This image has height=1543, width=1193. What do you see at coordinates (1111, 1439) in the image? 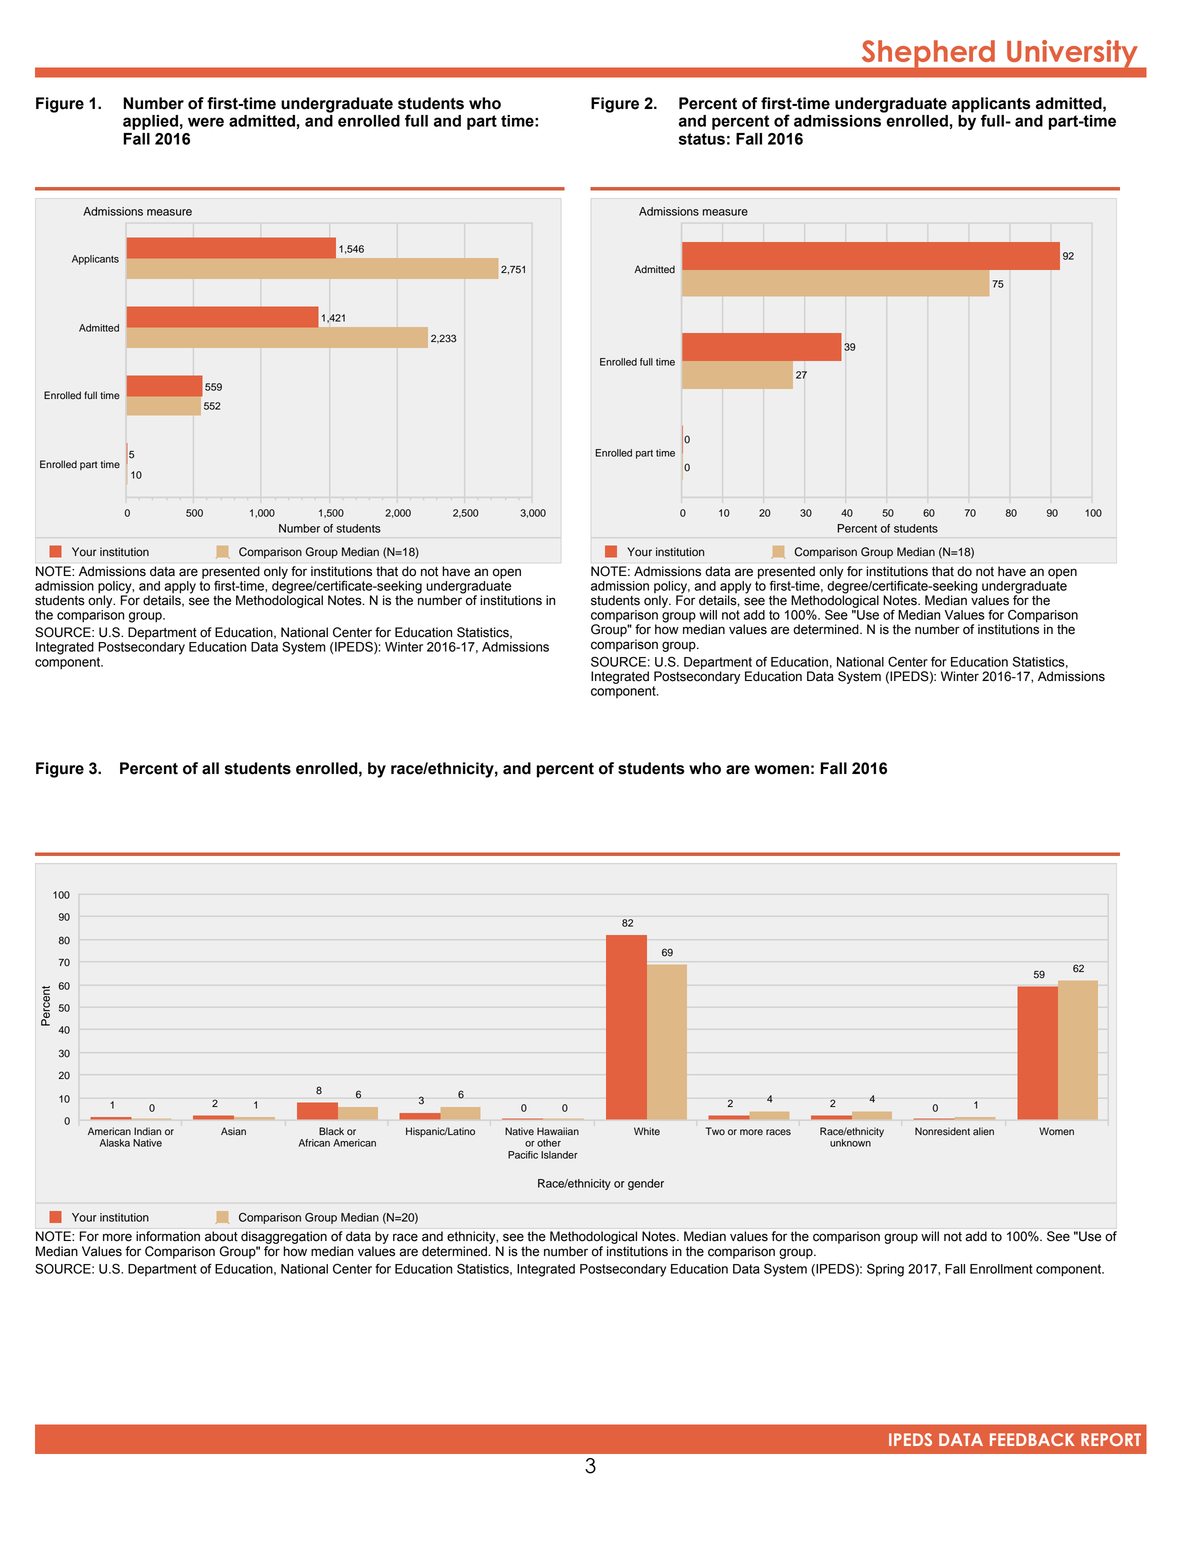
I see `REPORT` at bounding box center [1111, 1439].
